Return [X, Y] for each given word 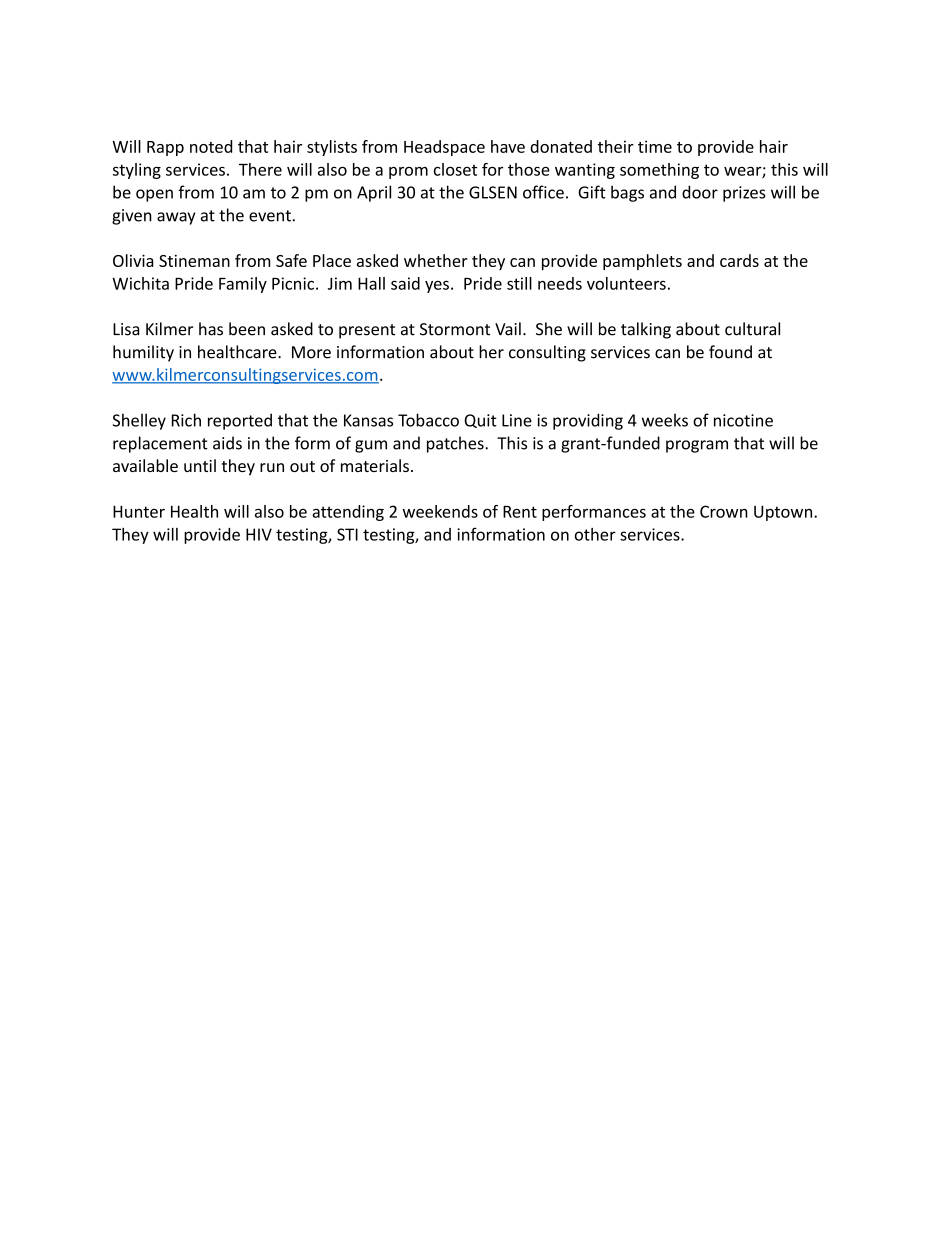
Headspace [444, 148]
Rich [186, 420]
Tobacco [428, 420]
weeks [665, 420]
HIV [259, 534]
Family [243, 285]
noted [211, 146]
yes [437, 286]
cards [739, 260]
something [659, 171]
